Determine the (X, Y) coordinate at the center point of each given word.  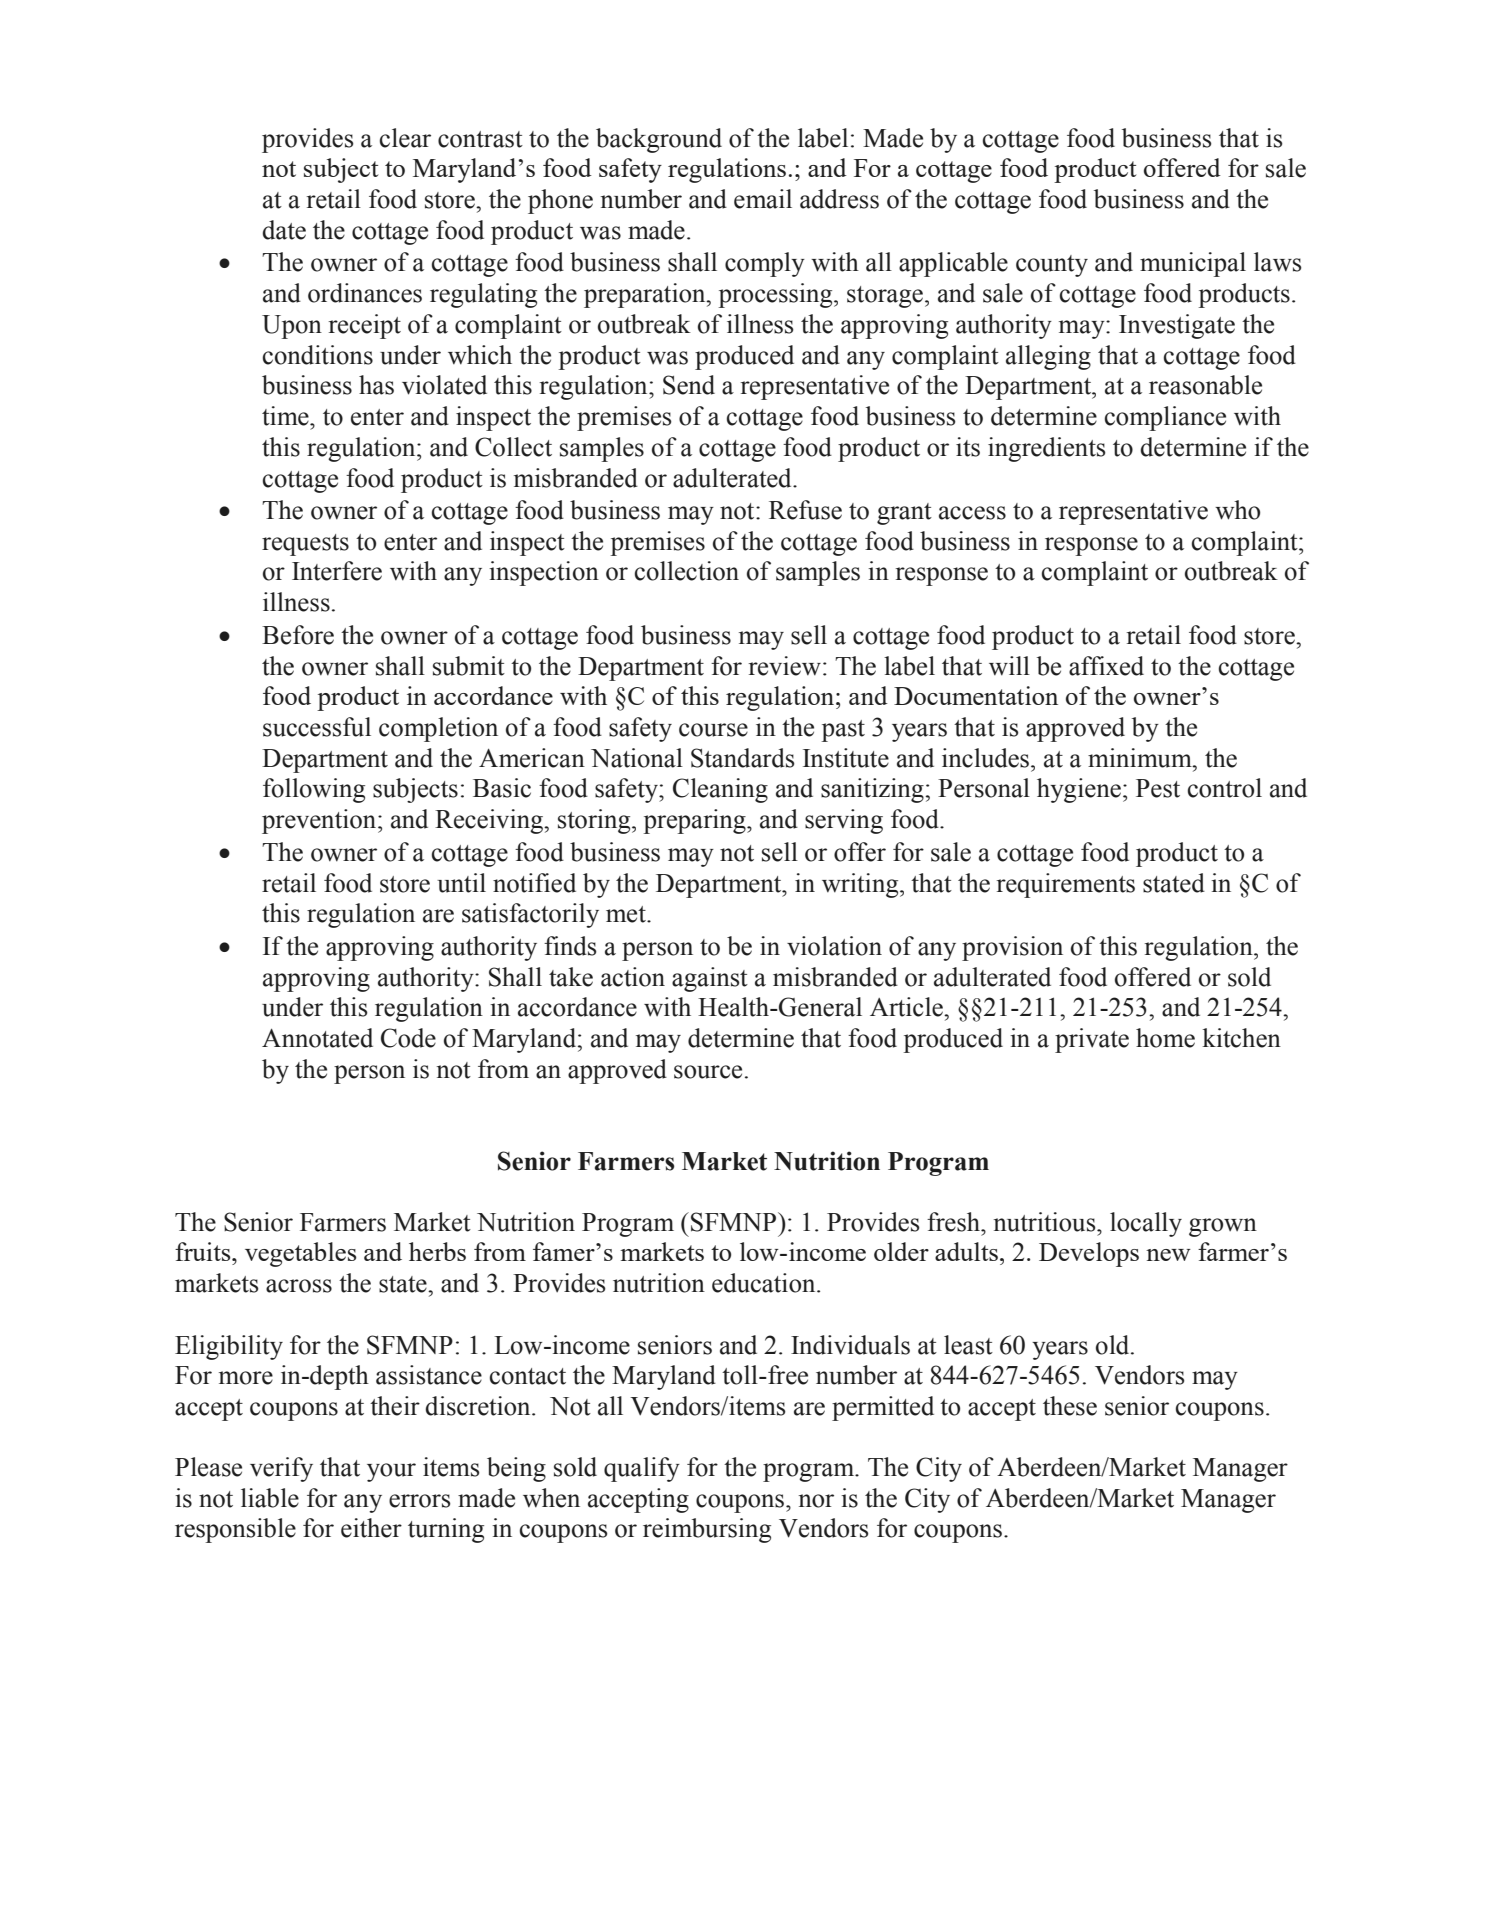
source (708, 1072)
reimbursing (707, 1530)
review (785, 666)
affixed (1106, 666)
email (763, 199)
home (1165, 1038)
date (284, 230)
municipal (1193, 264)
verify (281, 1469)
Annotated (317, 1038)
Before (298, 635)
